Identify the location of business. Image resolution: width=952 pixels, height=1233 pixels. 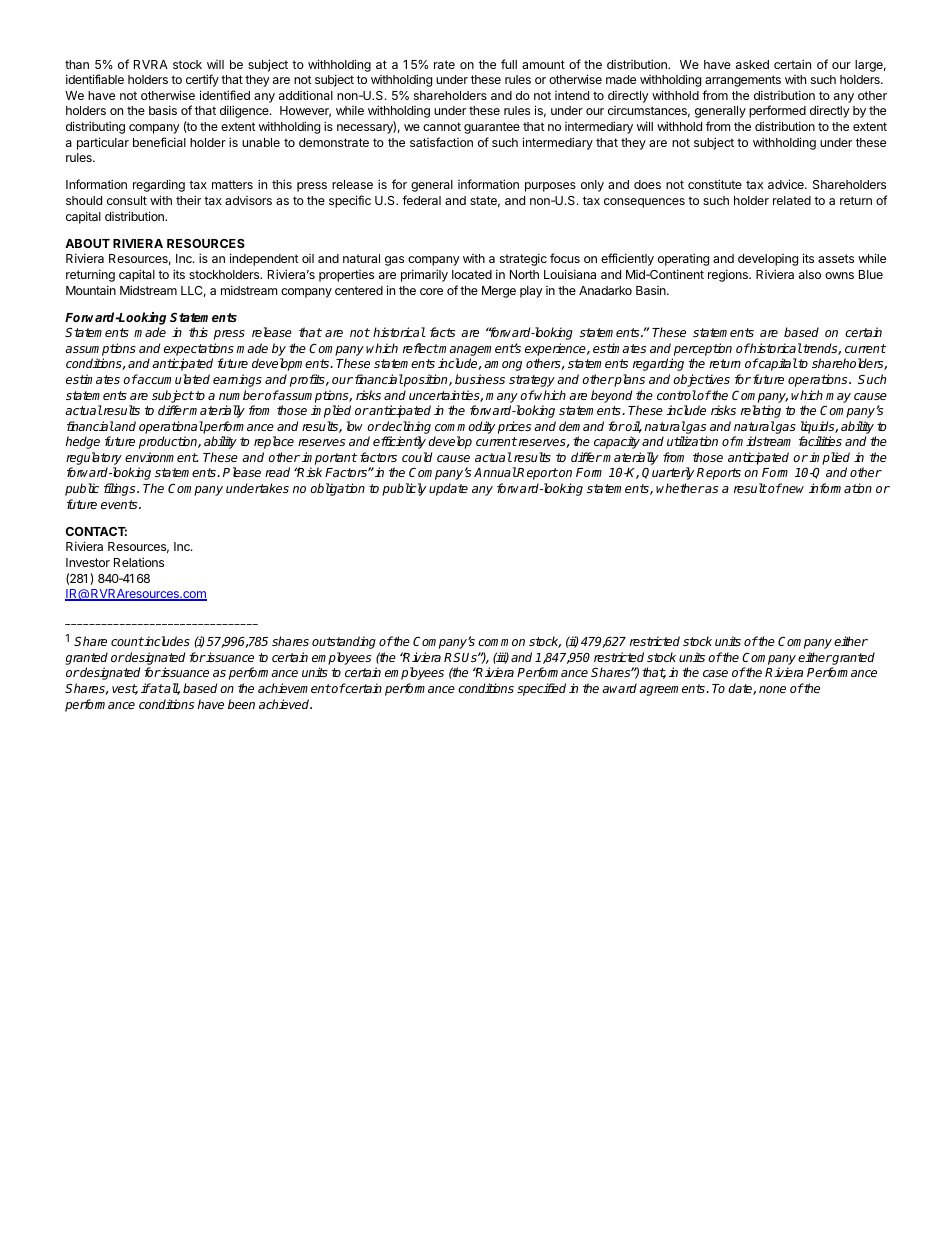
(480, 379).
